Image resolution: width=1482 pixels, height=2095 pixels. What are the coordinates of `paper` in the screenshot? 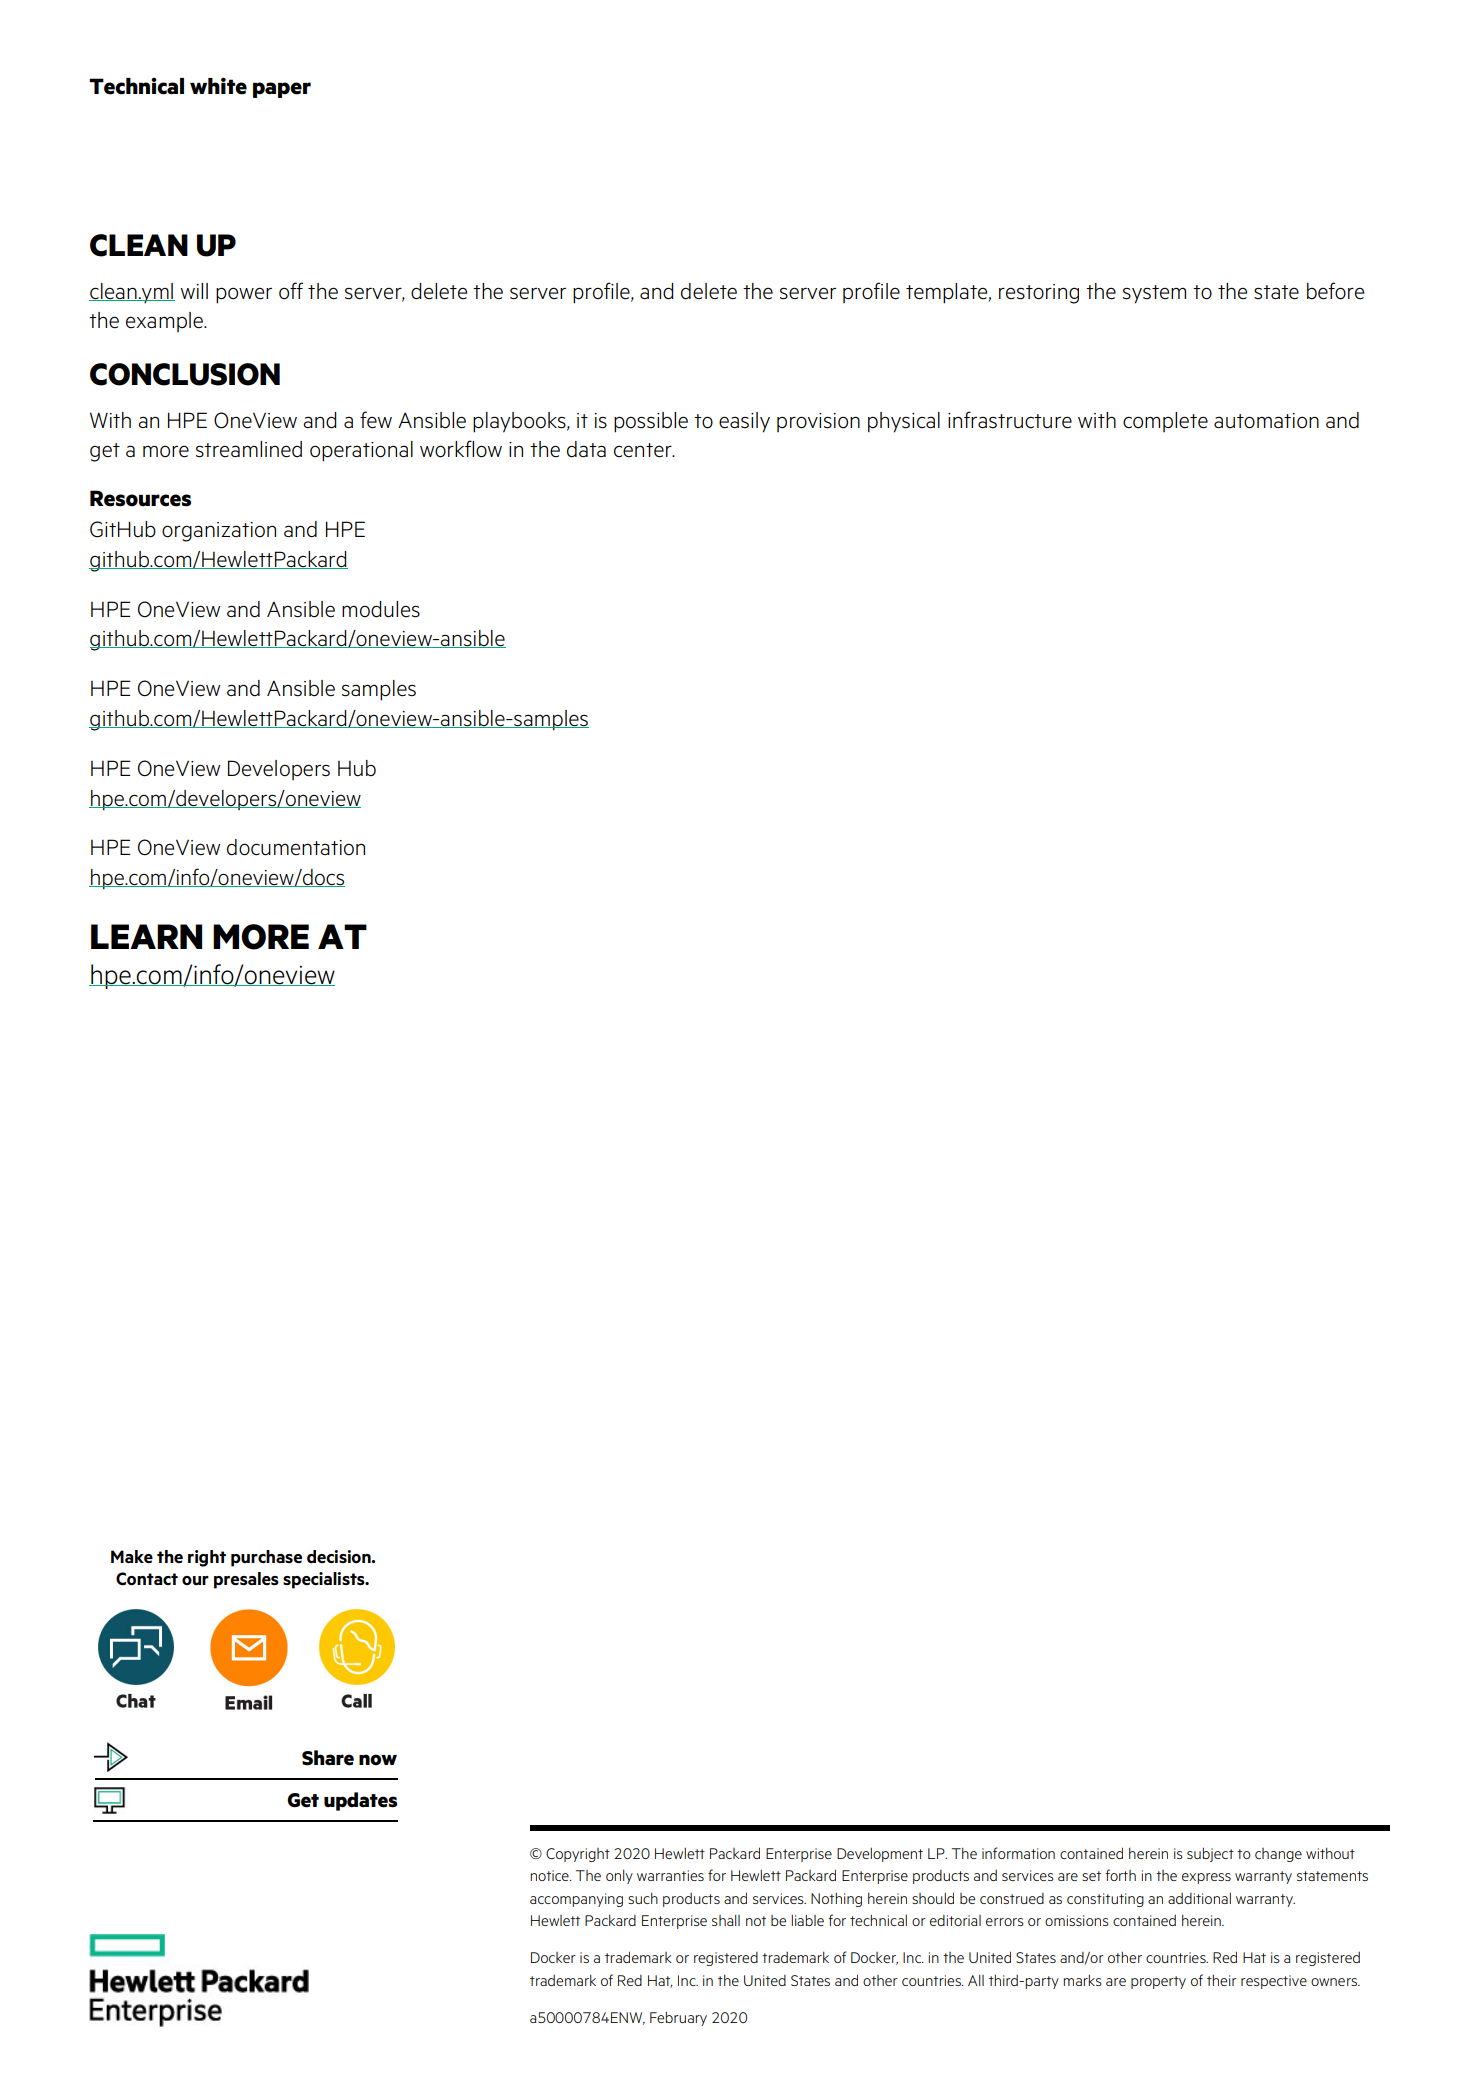 It's located at (282, 90).
